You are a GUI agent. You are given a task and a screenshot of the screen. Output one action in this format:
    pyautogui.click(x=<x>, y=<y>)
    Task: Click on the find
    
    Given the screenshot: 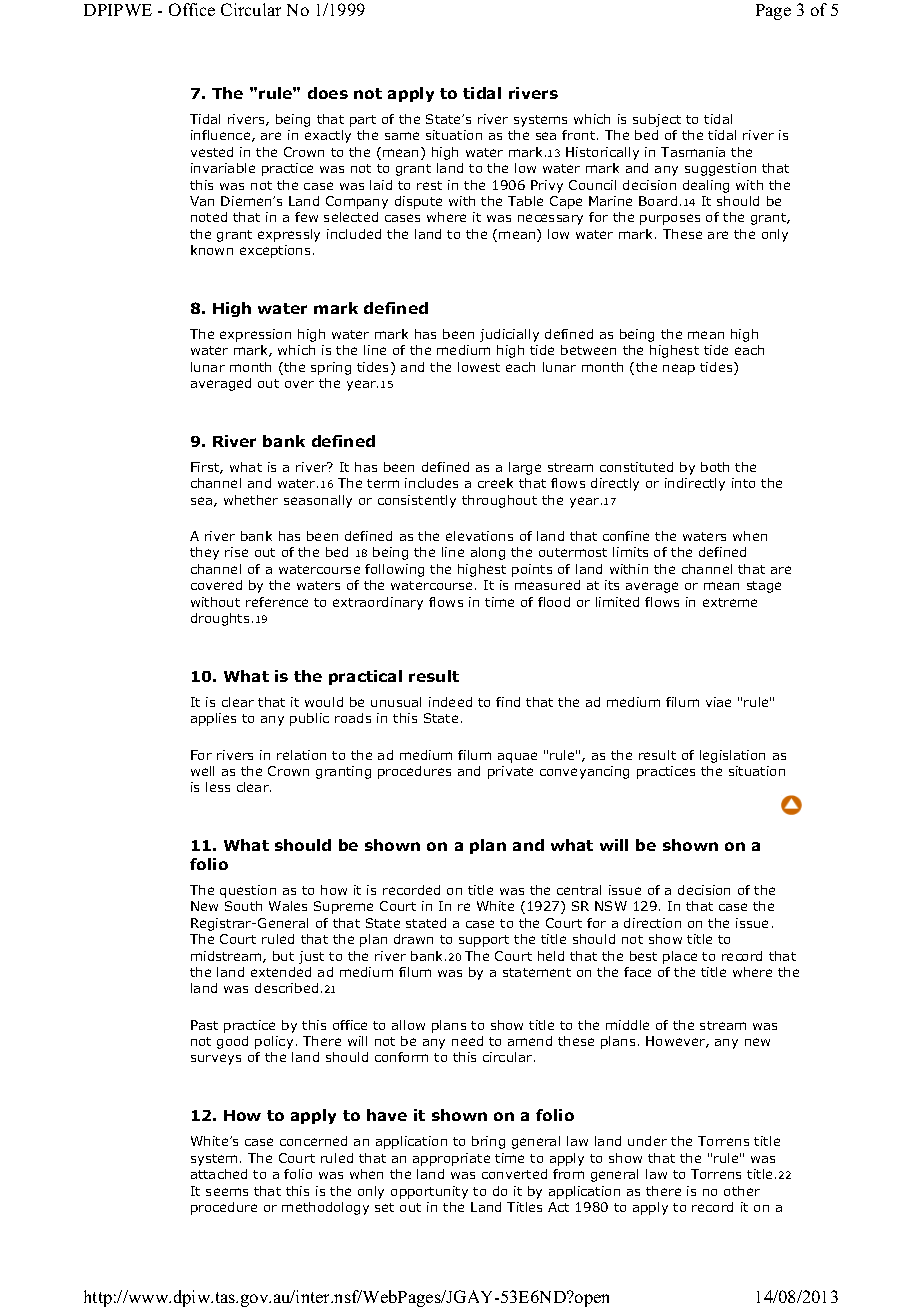 What is the action you would take?
    pyautogui.click(x=508, y=702)
